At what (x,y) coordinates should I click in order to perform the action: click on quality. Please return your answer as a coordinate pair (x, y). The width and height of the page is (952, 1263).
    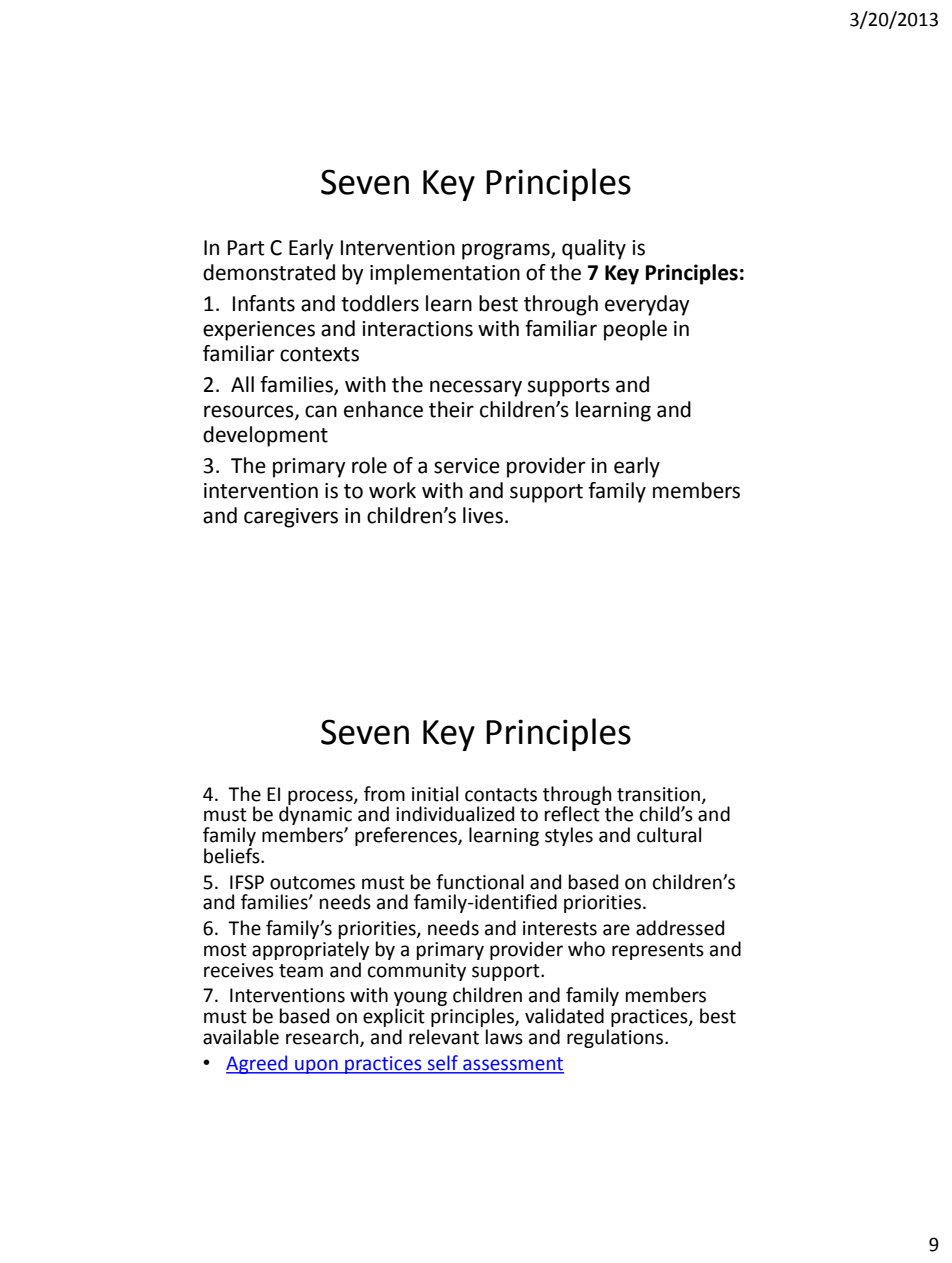
    Looking at the image, I should click on (594, 249).
